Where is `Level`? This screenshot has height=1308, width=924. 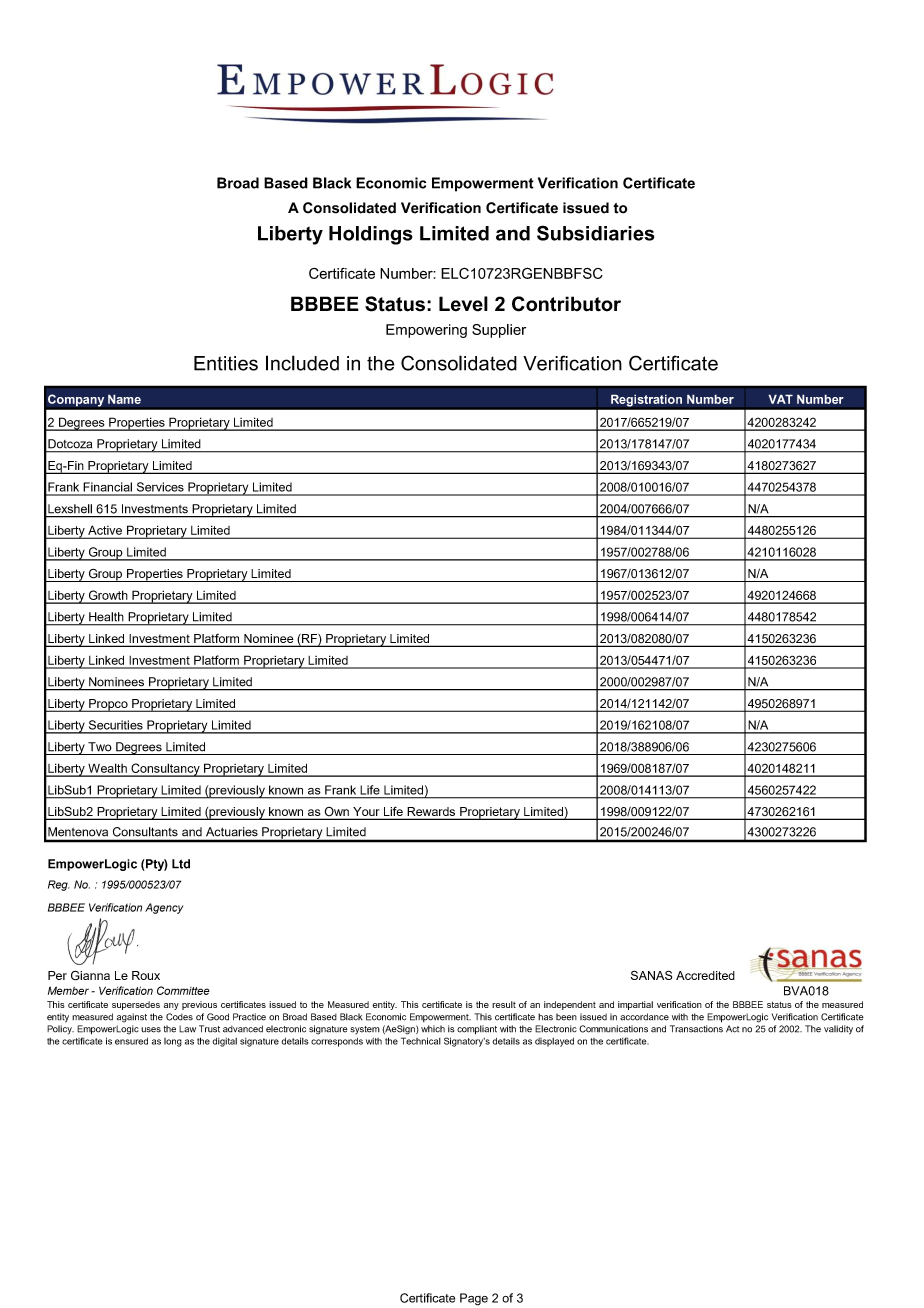 Level is located at coordinates (463, 304).
